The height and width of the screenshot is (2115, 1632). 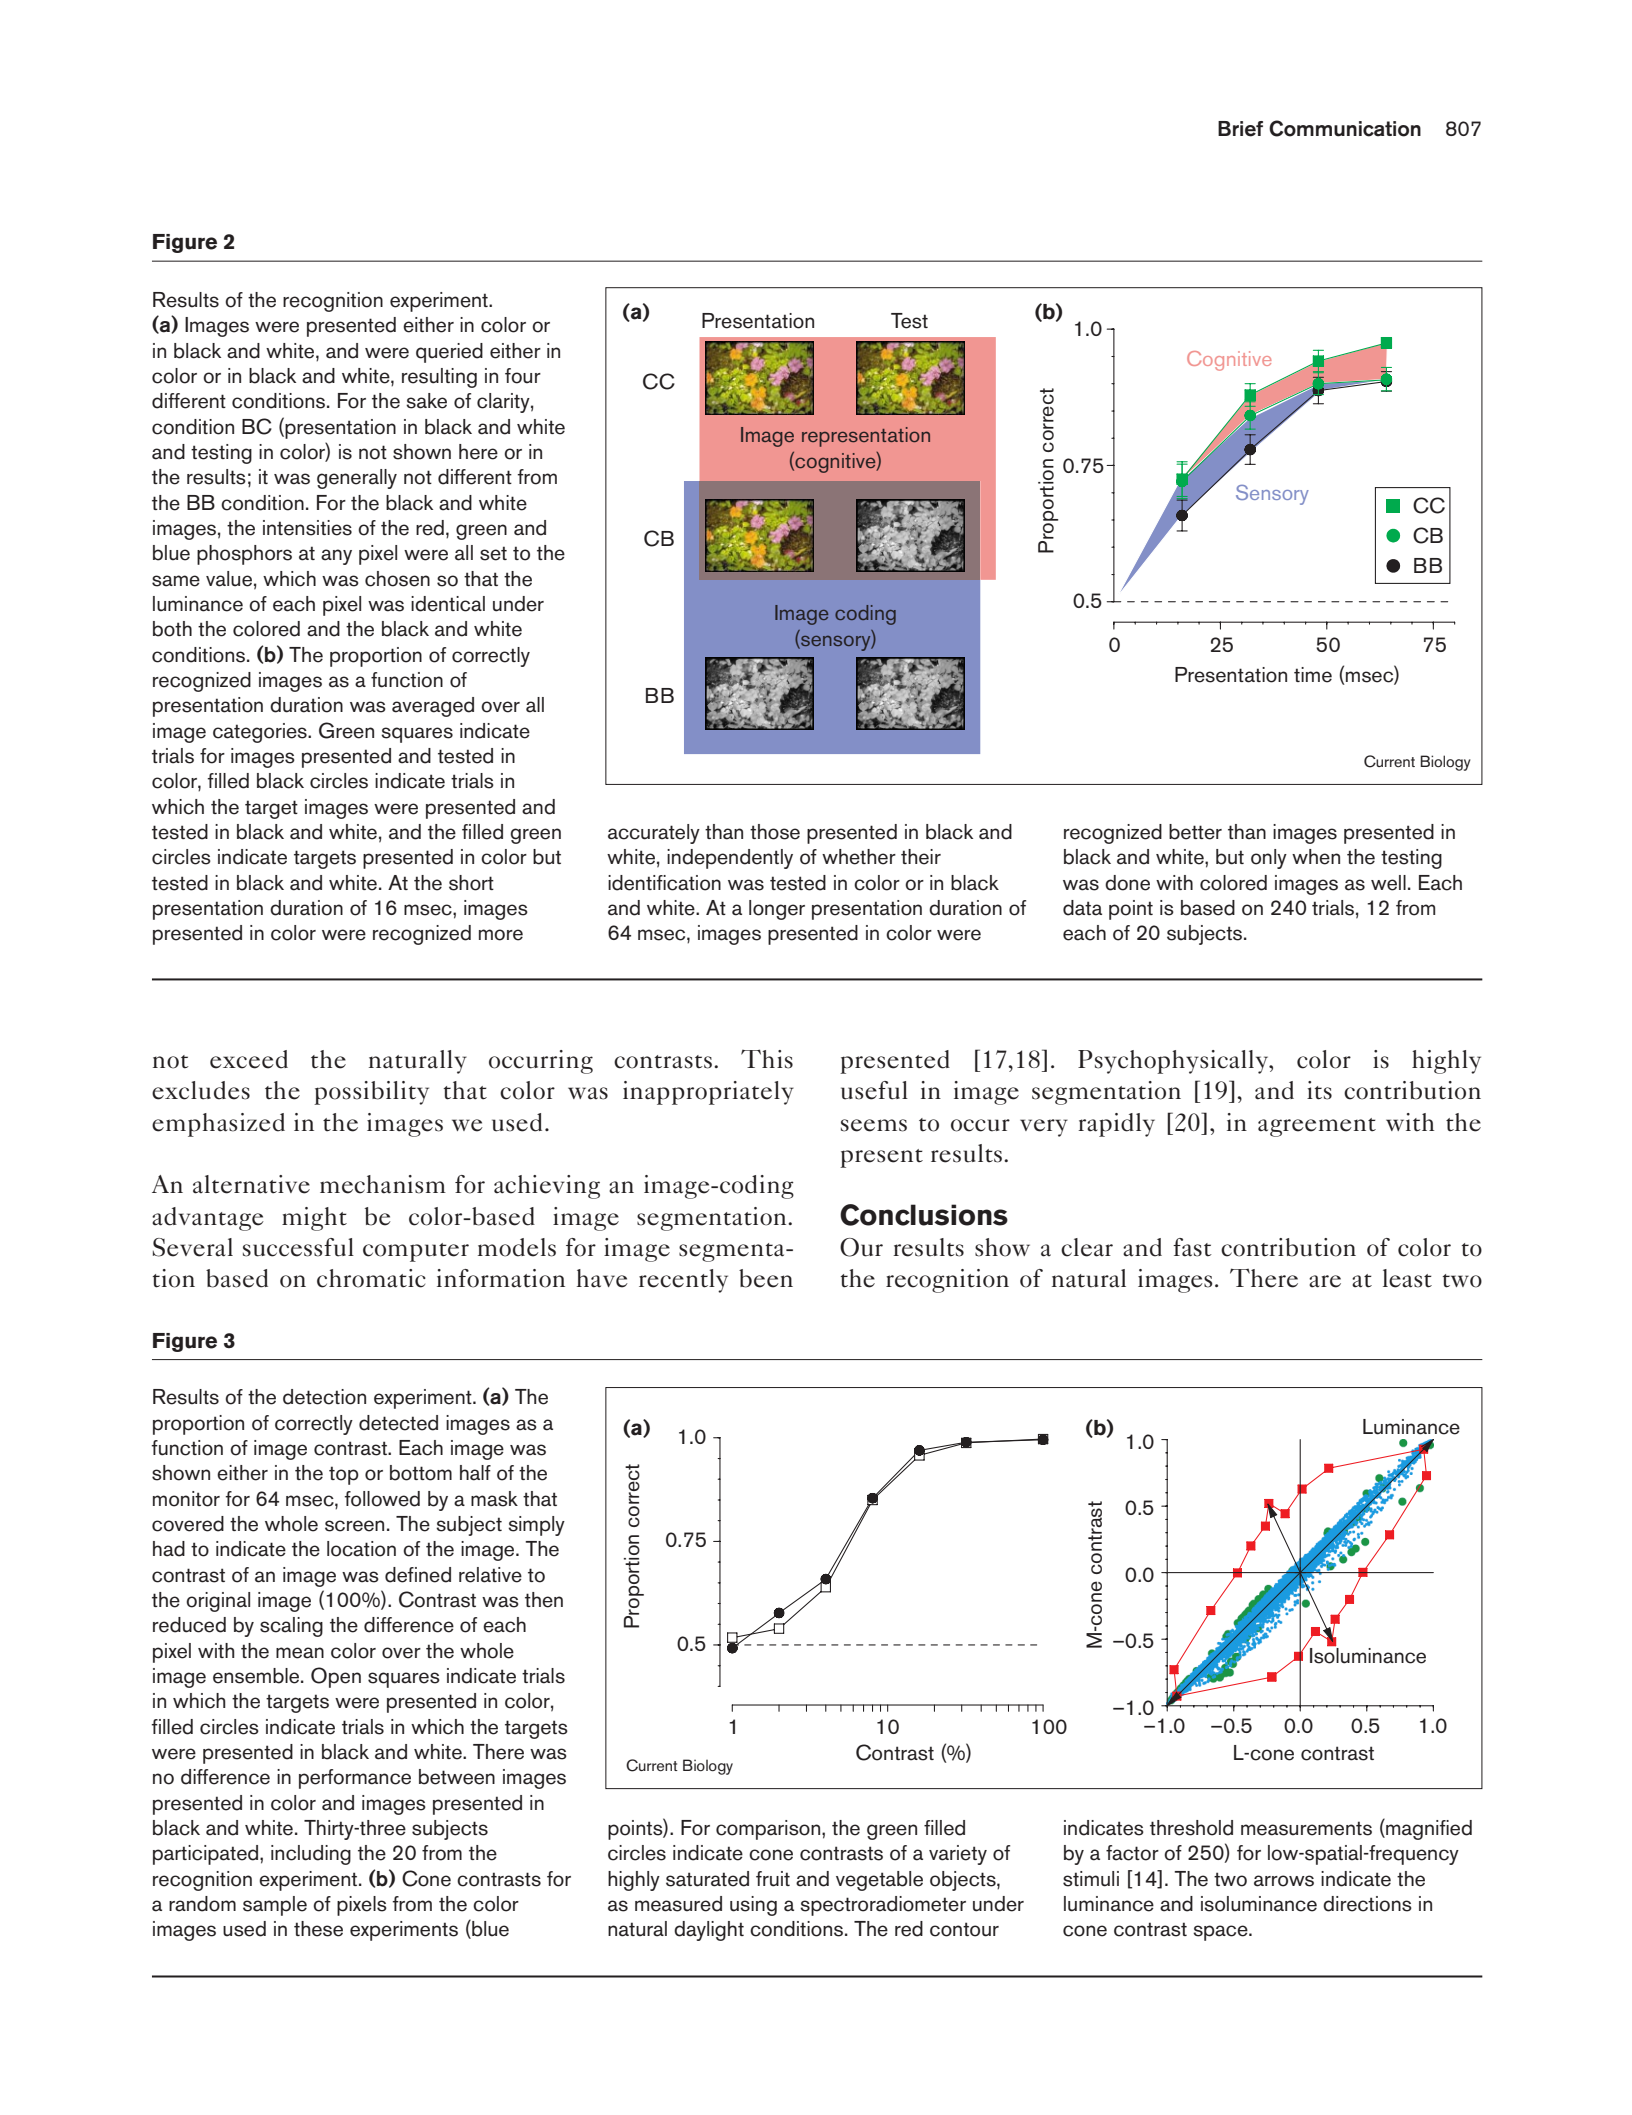 What do you see at coordinates (344, 1475) in the screenshot?
I see `top` at bounding box center [344, 1475].
